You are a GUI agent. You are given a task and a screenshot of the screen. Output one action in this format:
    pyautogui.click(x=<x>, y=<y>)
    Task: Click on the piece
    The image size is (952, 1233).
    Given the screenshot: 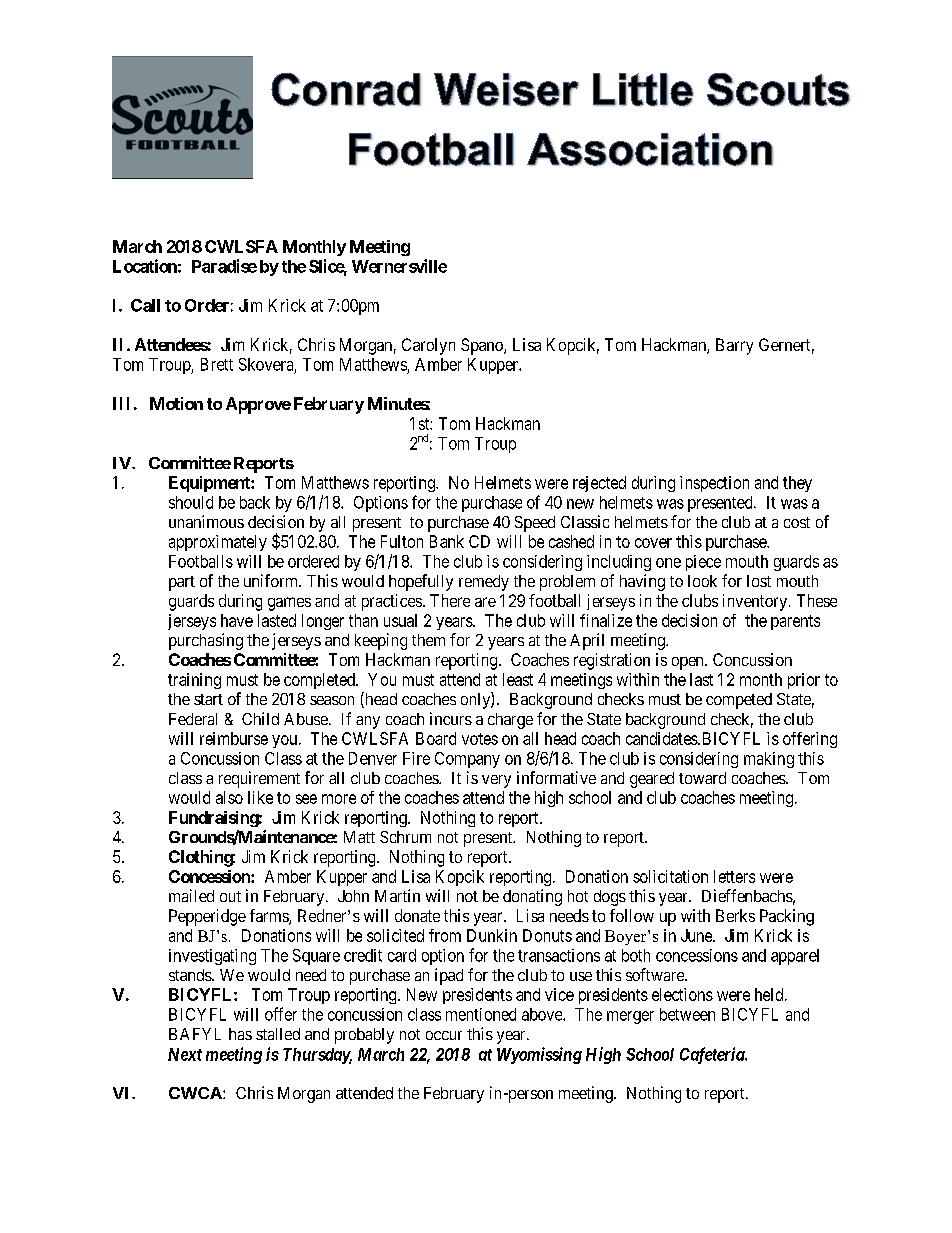 What is the action you would take?
    pyautogui.click(x=703, y=563)
